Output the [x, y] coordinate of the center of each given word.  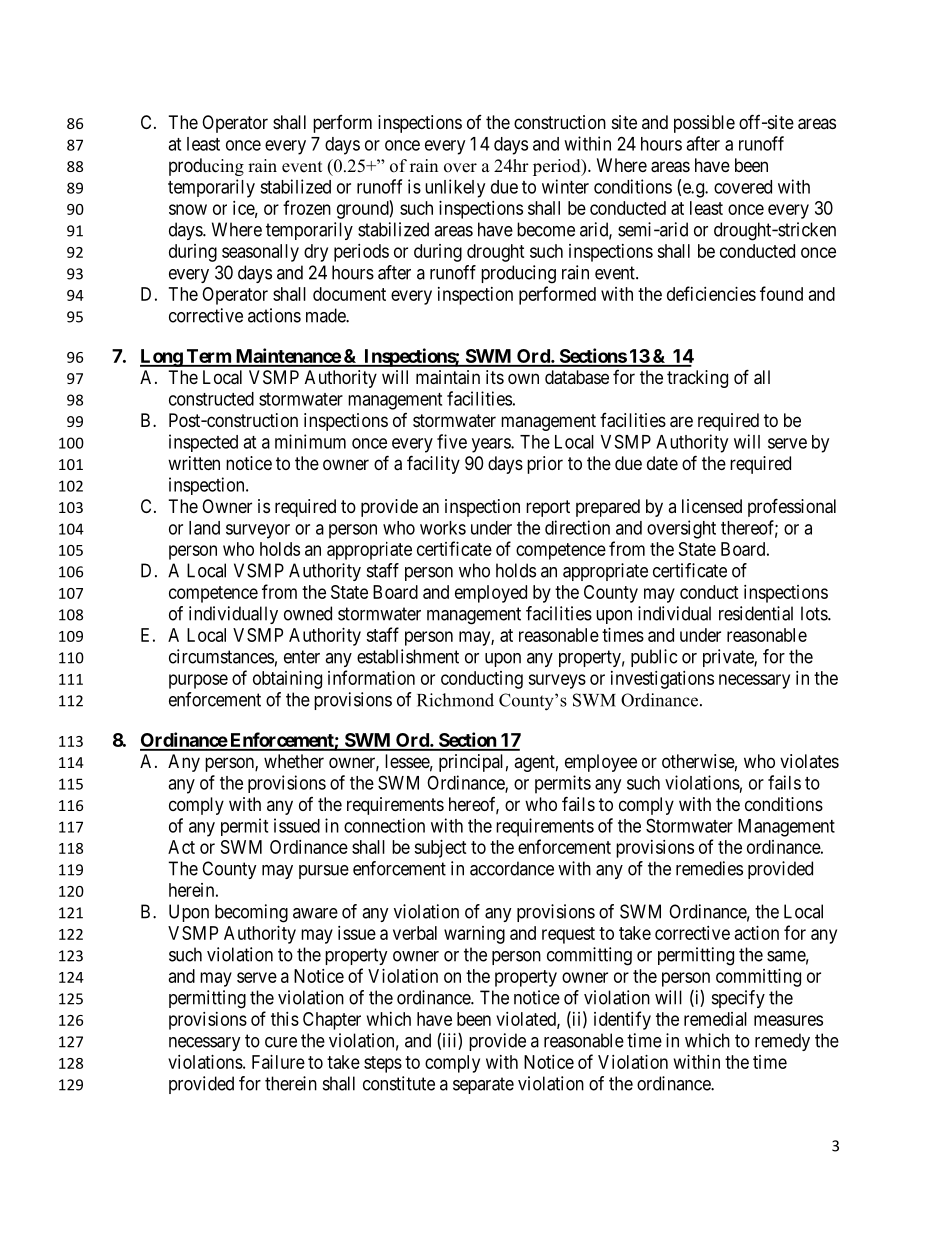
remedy [782, 1042]
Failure [278, 1062]
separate [483, 1085]
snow [188, 209]
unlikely [455, 188]
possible [704, 124]
